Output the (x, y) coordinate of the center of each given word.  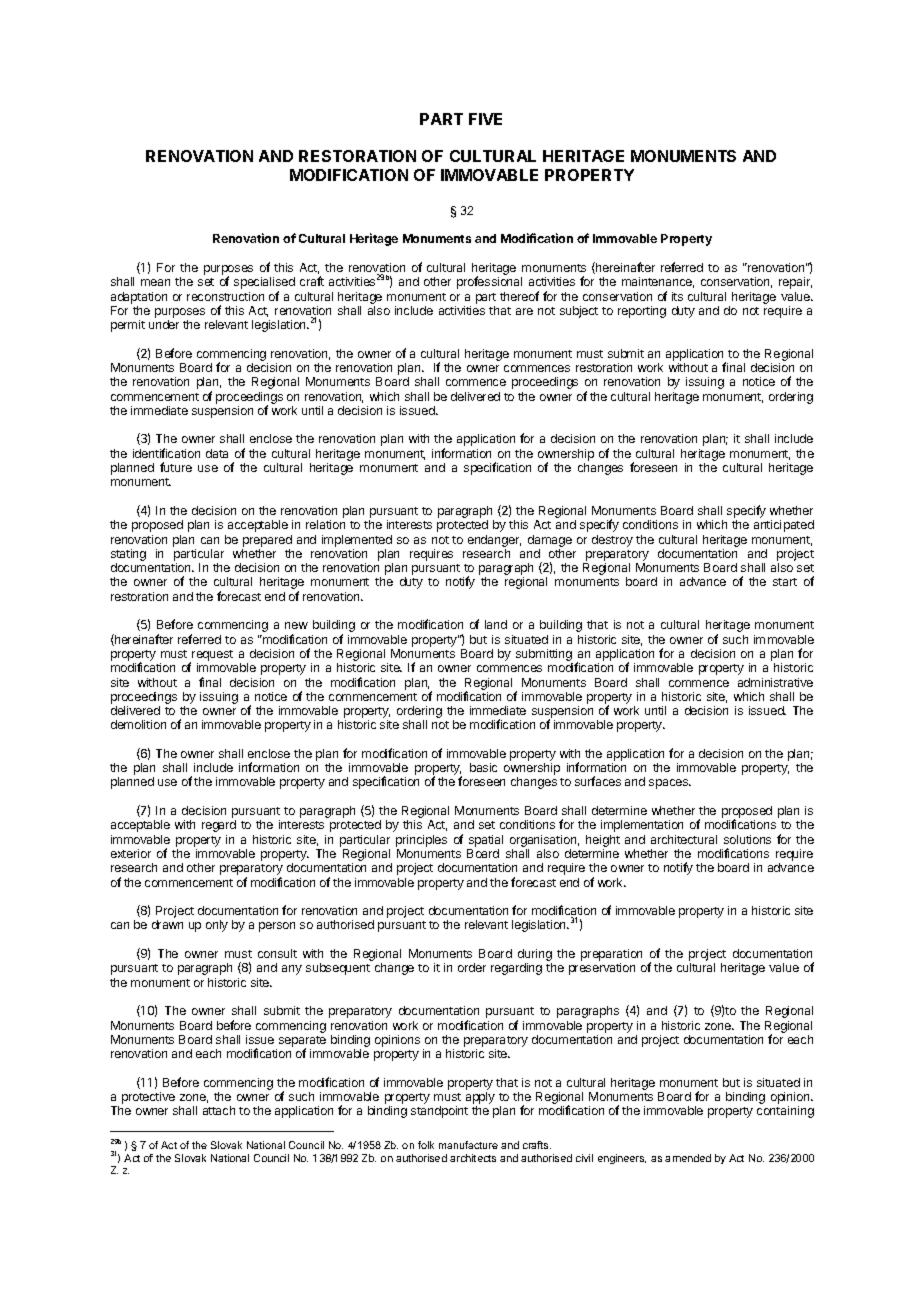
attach (219, 1110)
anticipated (784, 526)
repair (795, 283)
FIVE (485, 119)
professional (489, 282)
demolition (138, 724)
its (677, 296)
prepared (267, 541)
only (217, 926)
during (535, 956)
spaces (669, 784)
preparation (611, 956)
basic (483, 767)
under (164, 324)
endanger (494, 541)
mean (155, 282)
